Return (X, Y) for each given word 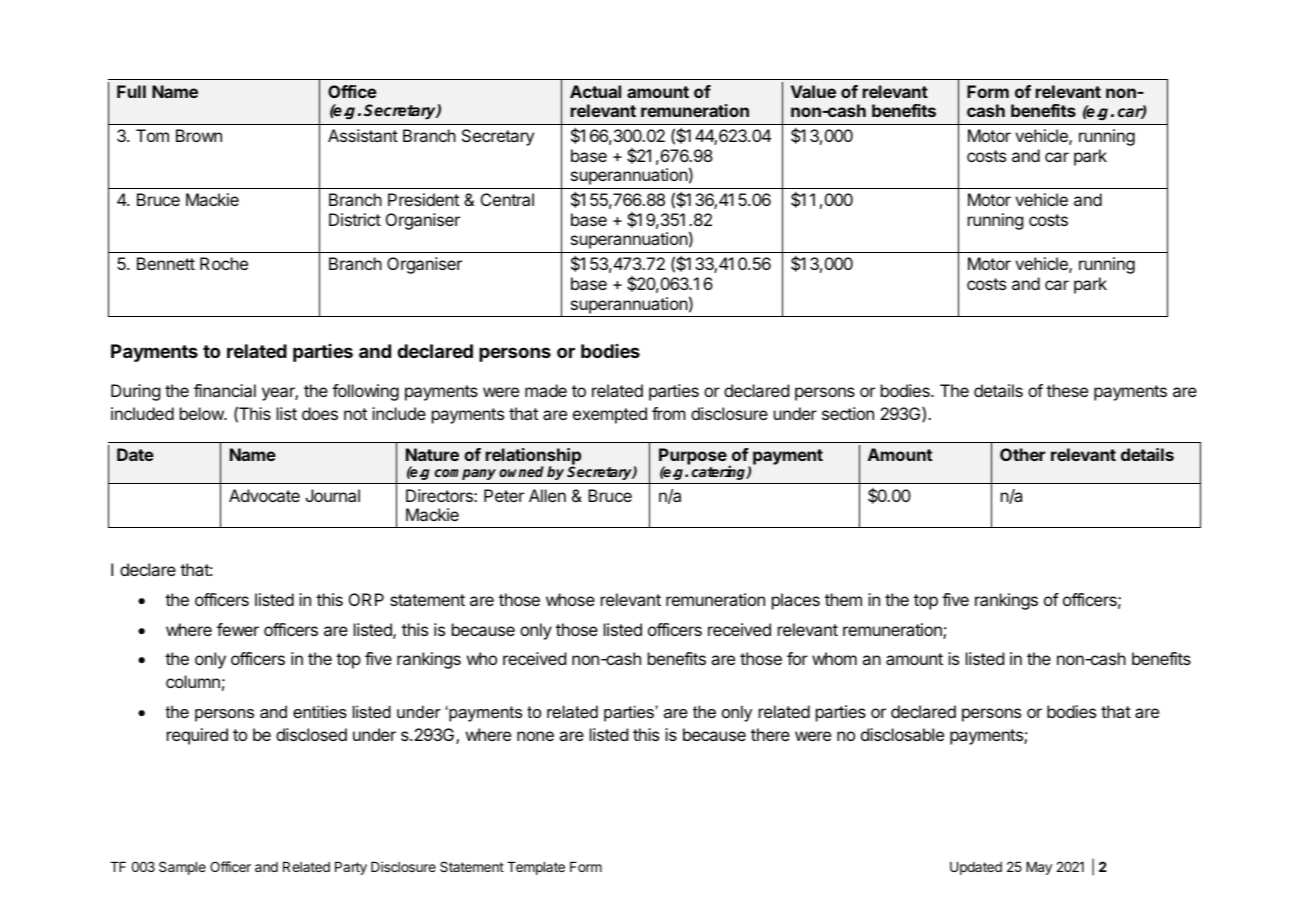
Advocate (264, 495)
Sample (182, 868)
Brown (199, 135)
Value (813, 91)
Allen (547, 495)
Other (1022, 454)
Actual (595, 91)
